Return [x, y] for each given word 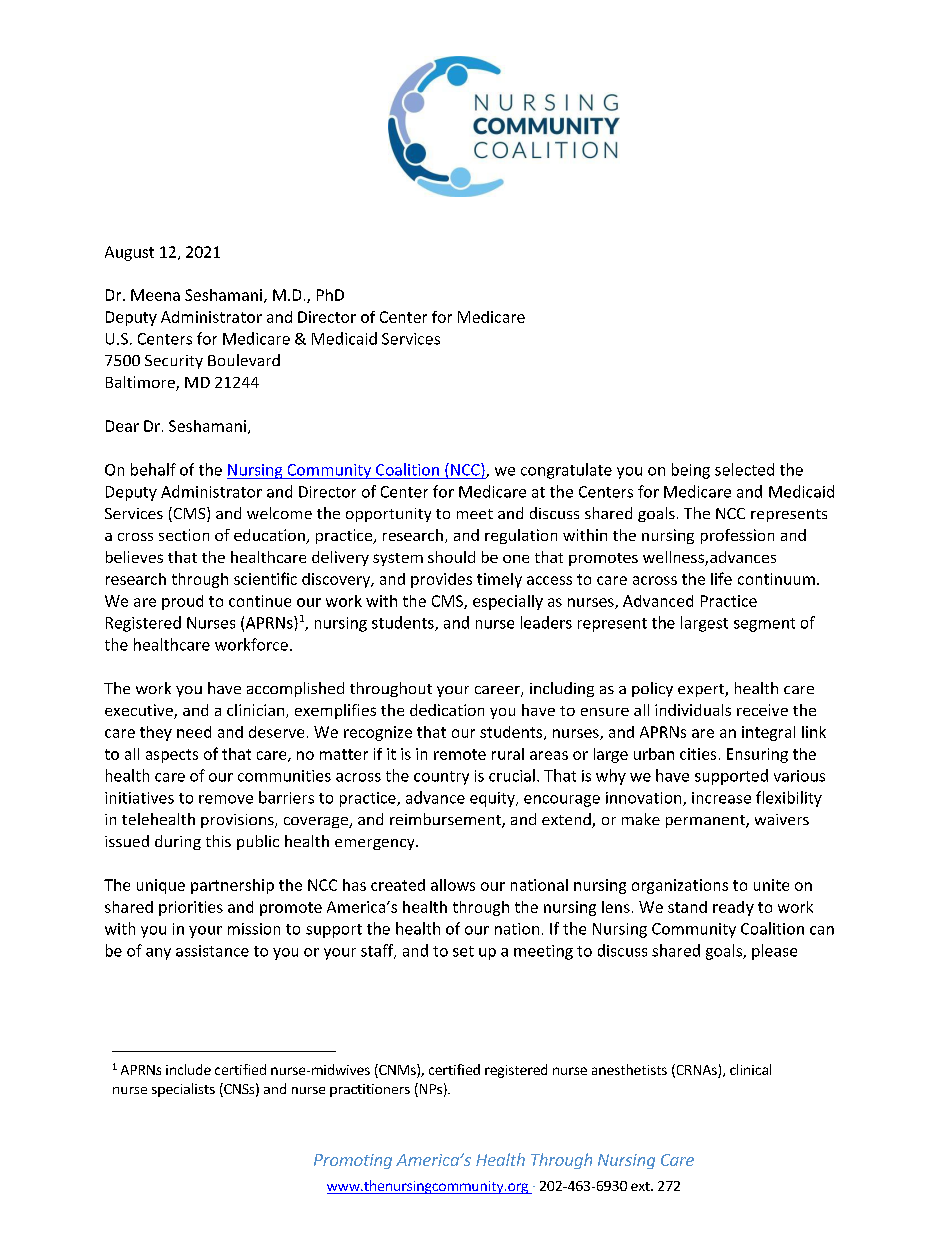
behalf [153, 469]
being [691, 471]
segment [764, 625]
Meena [155, 295]
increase [721, 798]
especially [508, 602]
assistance [212, 951]
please [774, 952]
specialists [183, 1090]
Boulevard [244, 360]
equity [493, 799]
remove [226, 799]
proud [182, 602]
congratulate [566, 471]
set [463, 951]
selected [744, 469]
